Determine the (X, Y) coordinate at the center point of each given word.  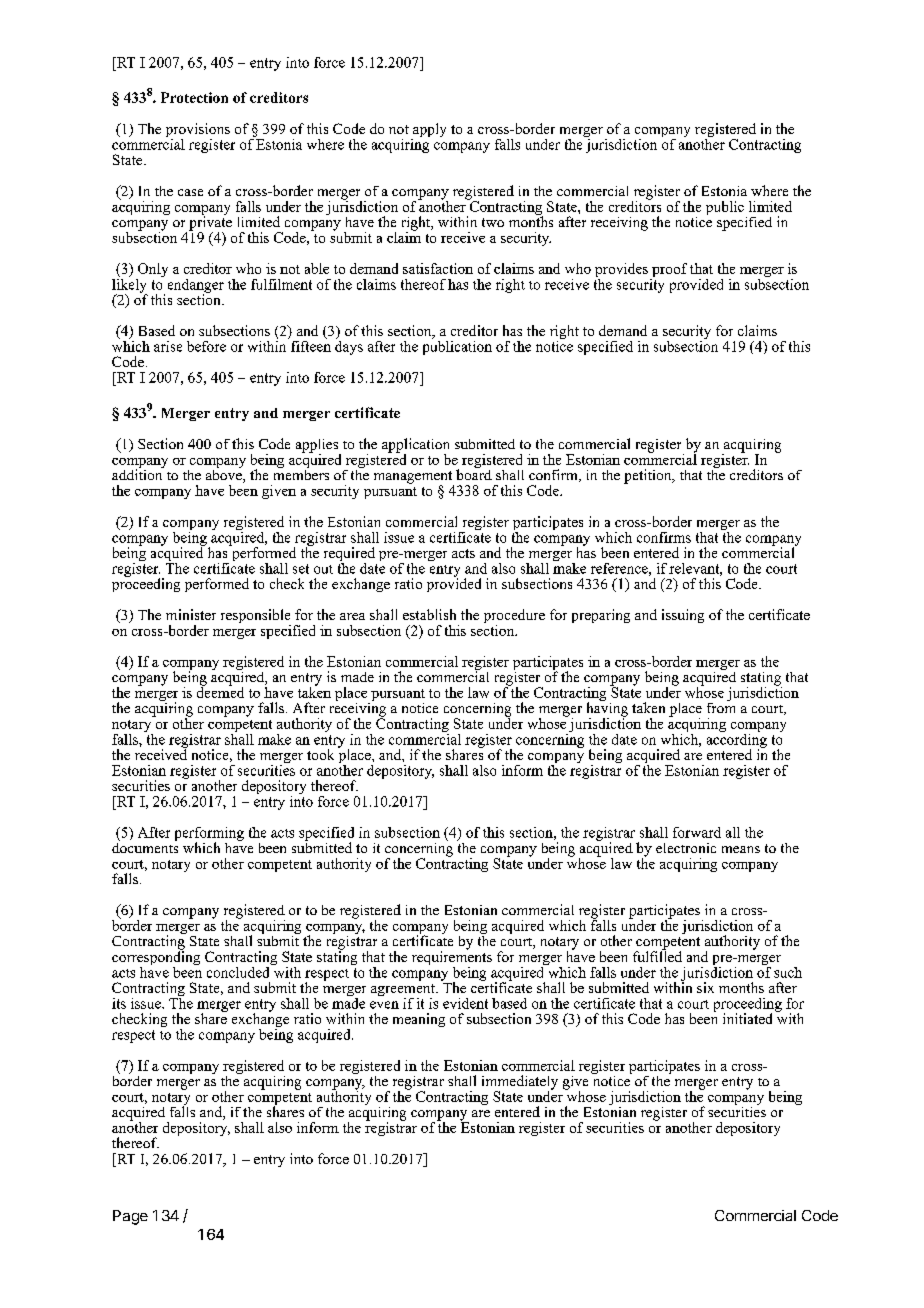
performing (209, 835)
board (474, 473)
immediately (520, 1083)
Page (130, 1217)
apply (428, 131)
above (225, 475)
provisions (198, 131)
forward (697, 832)
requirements (452, 958)
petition (649, 476)
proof (668, 271)
